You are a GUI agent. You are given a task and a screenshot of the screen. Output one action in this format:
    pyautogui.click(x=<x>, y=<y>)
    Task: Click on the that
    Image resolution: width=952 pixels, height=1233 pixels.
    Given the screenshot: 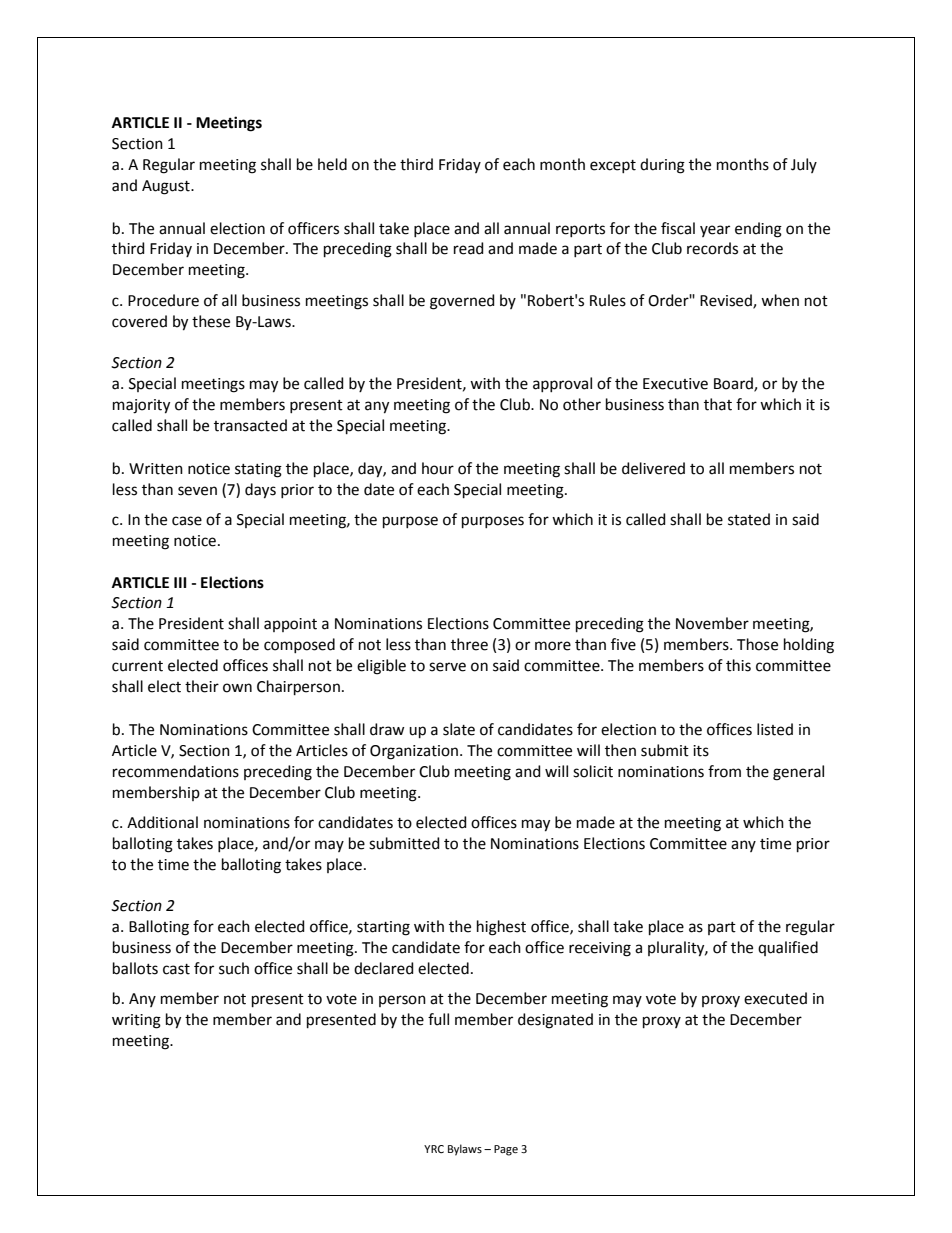 What is the action you would take?
    pyautogui.click(x=718, y=404)
